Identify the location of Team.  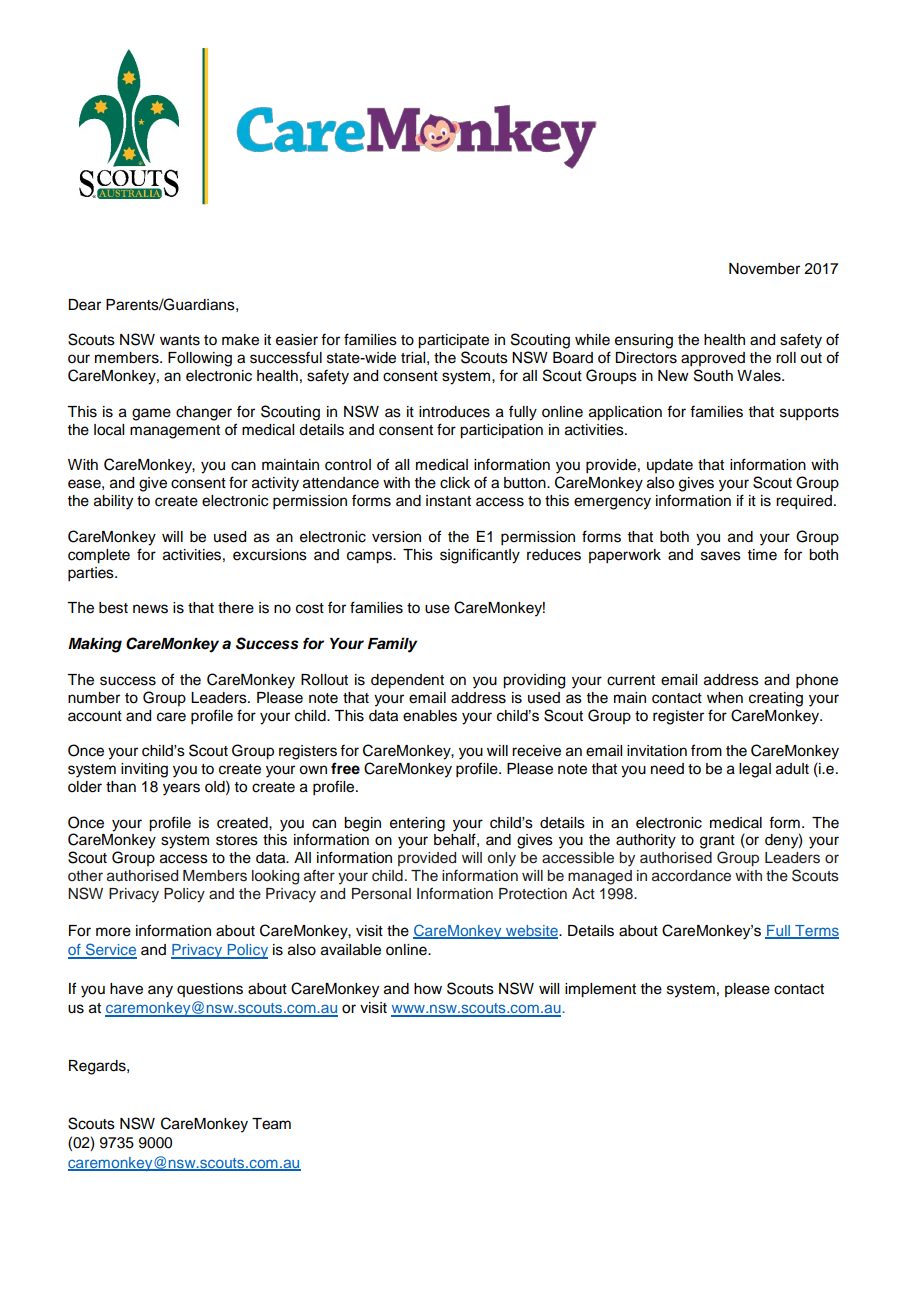
(271, 1124).
